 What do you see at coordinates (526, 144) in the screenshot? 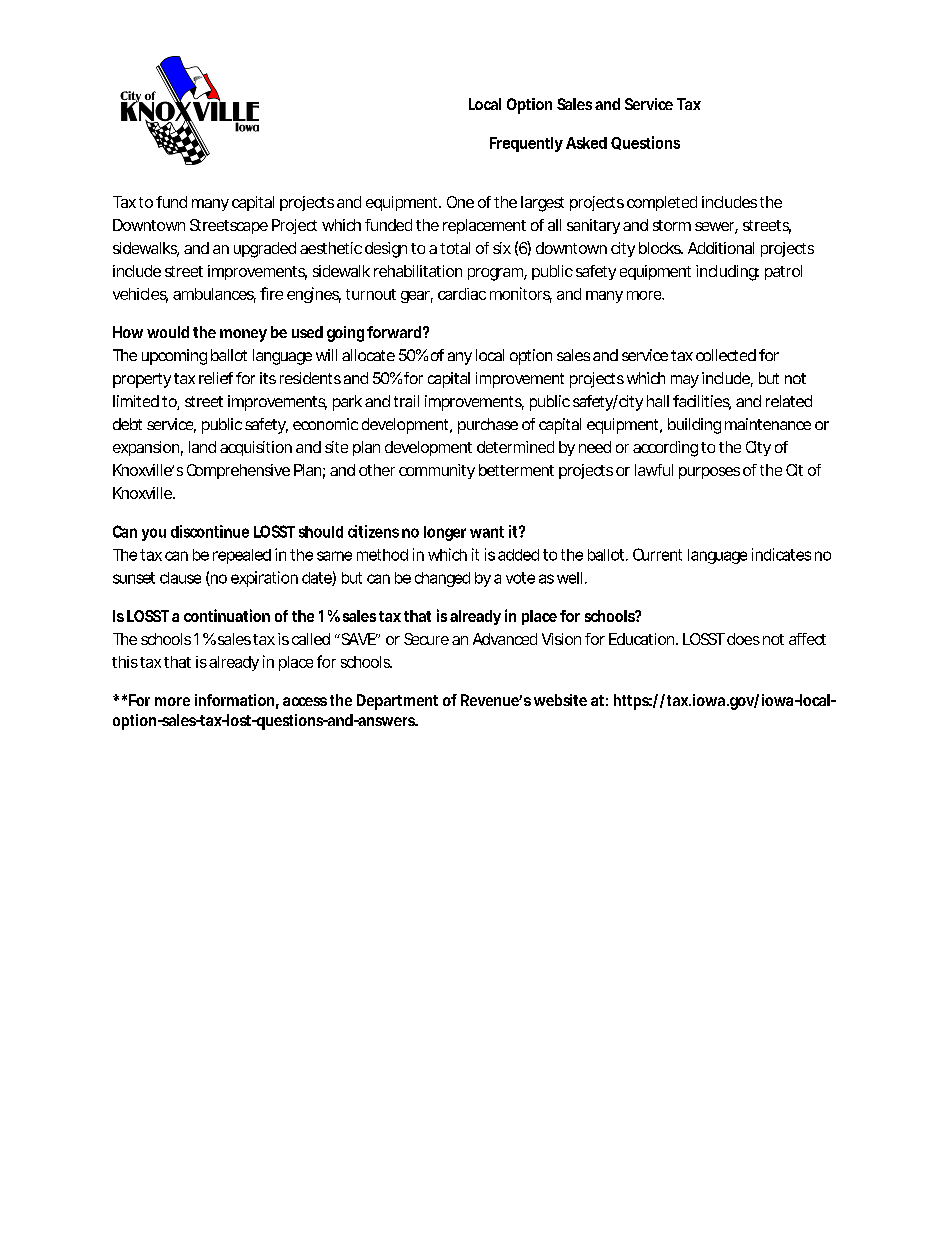
I see `Frequently` at bounding box center [526, 144].
